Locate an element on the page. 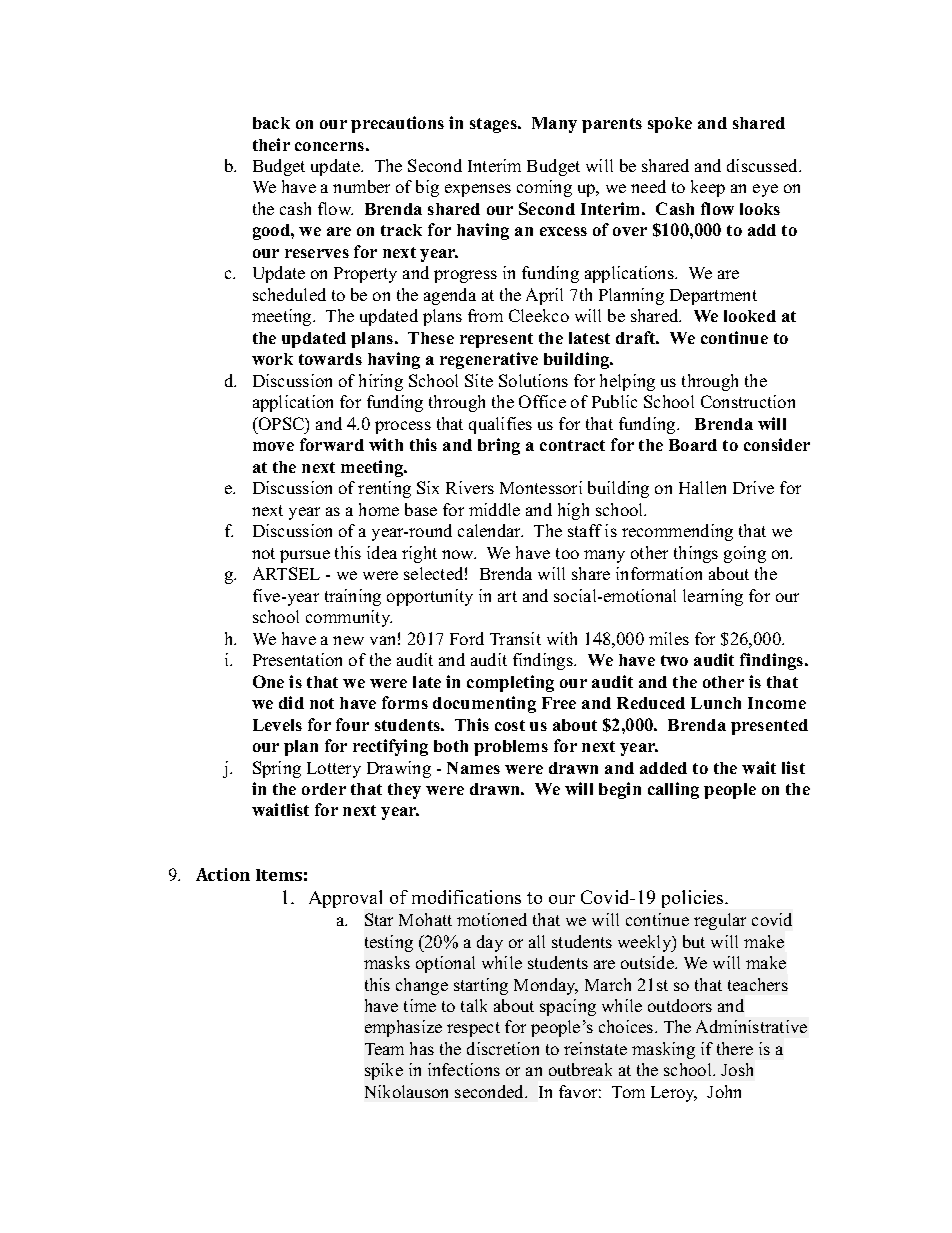 The height and width of the image is (1233, 952). move is located at coordinates (273, 446).
